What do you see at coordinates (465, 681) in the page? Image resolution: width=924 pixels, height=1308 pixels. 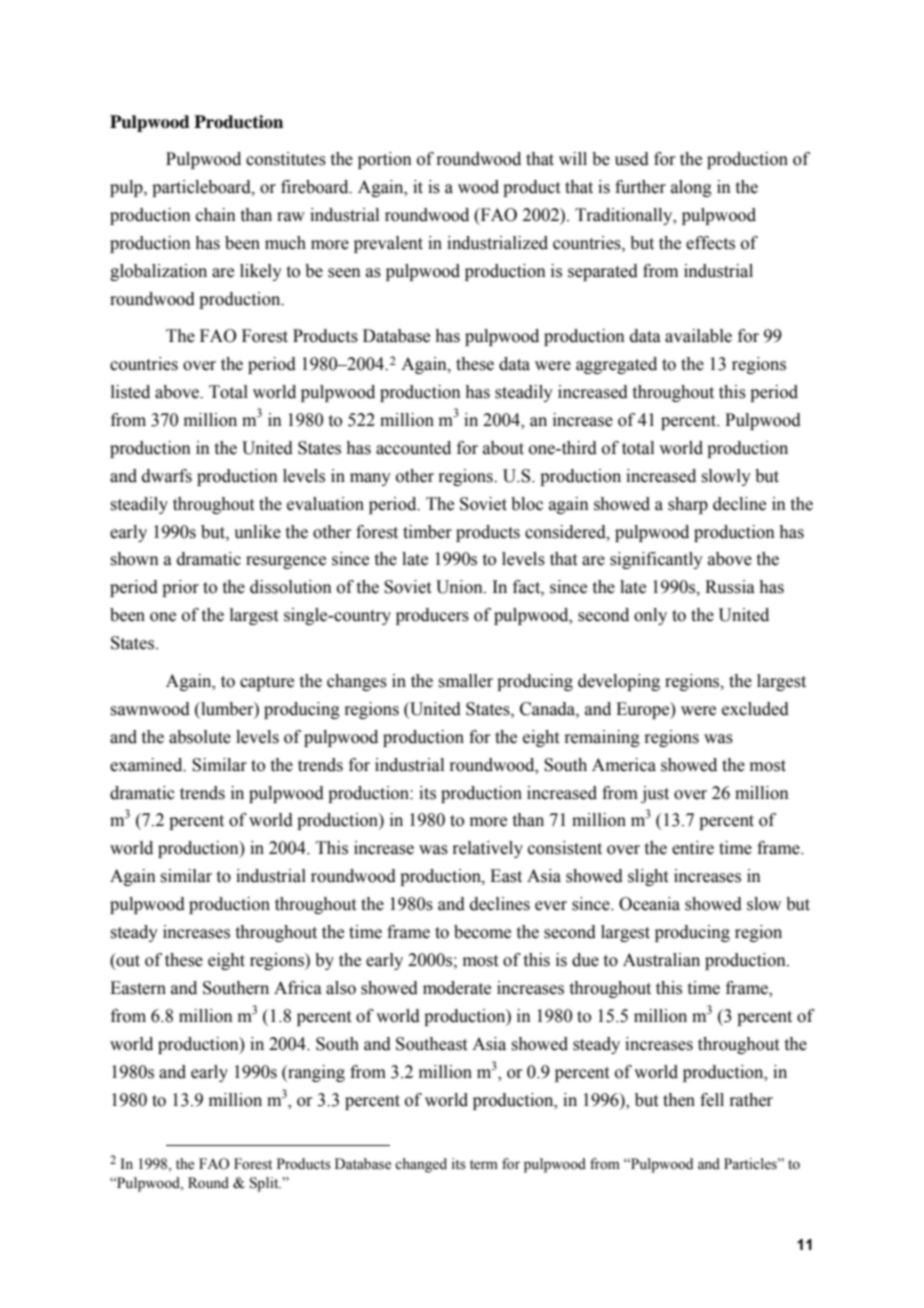 I see `smaller` at bounding box center [465, 681].
